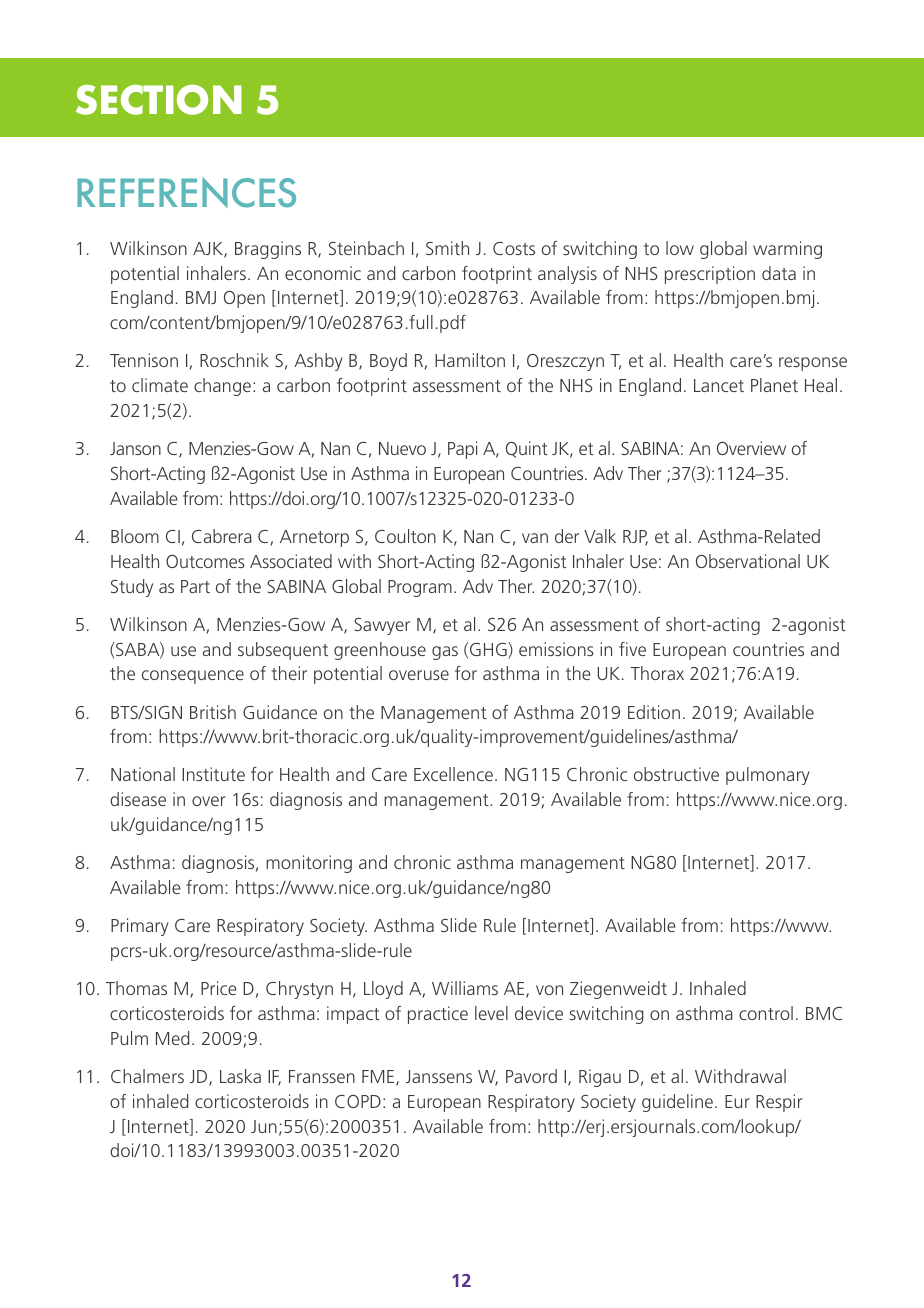  Describe the element at coordinates (439, 1076) in the screenshot. I see `Janssens` at that location.
